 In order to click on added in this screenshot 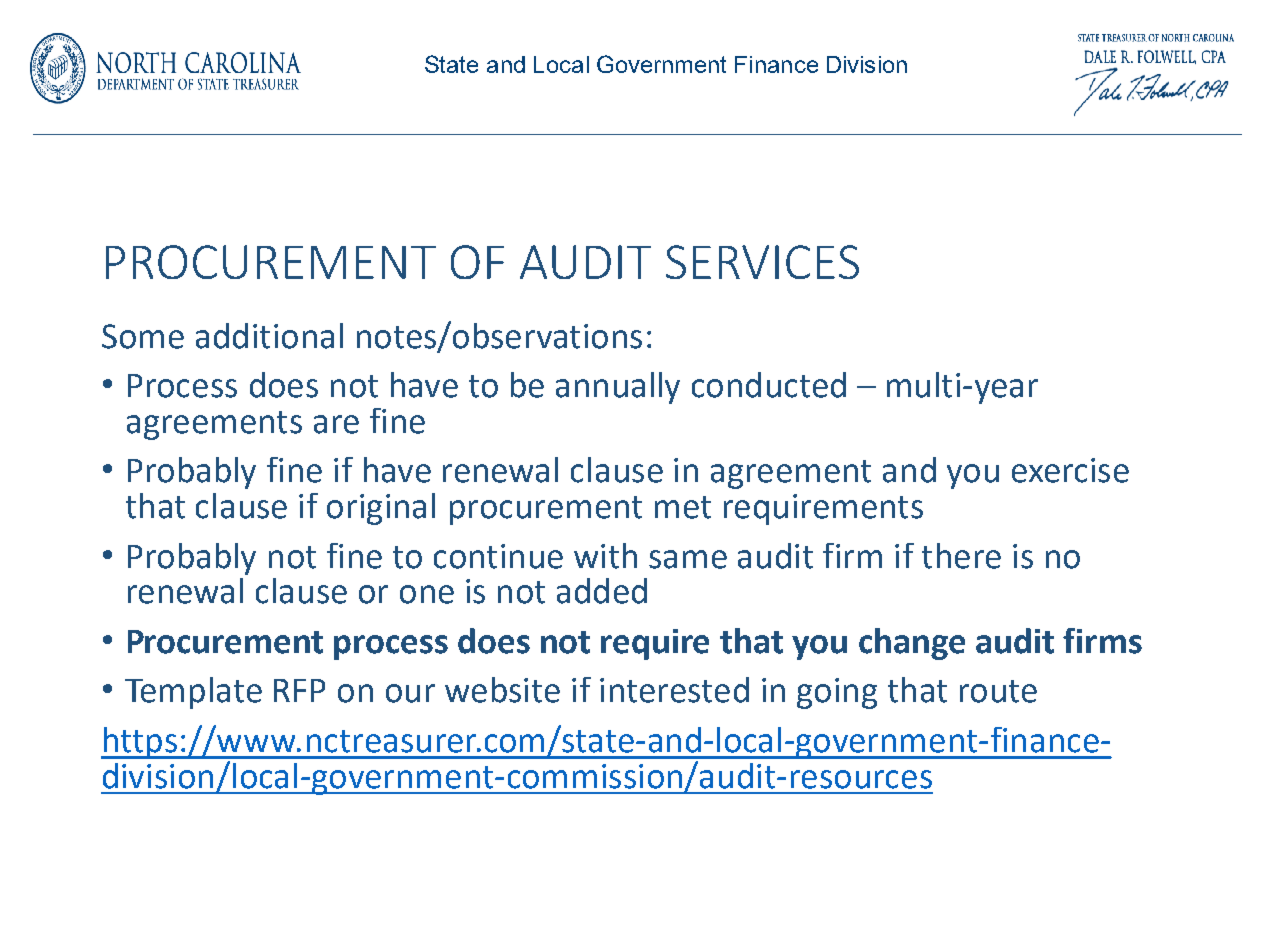, I will do `click(602, 591)`.
